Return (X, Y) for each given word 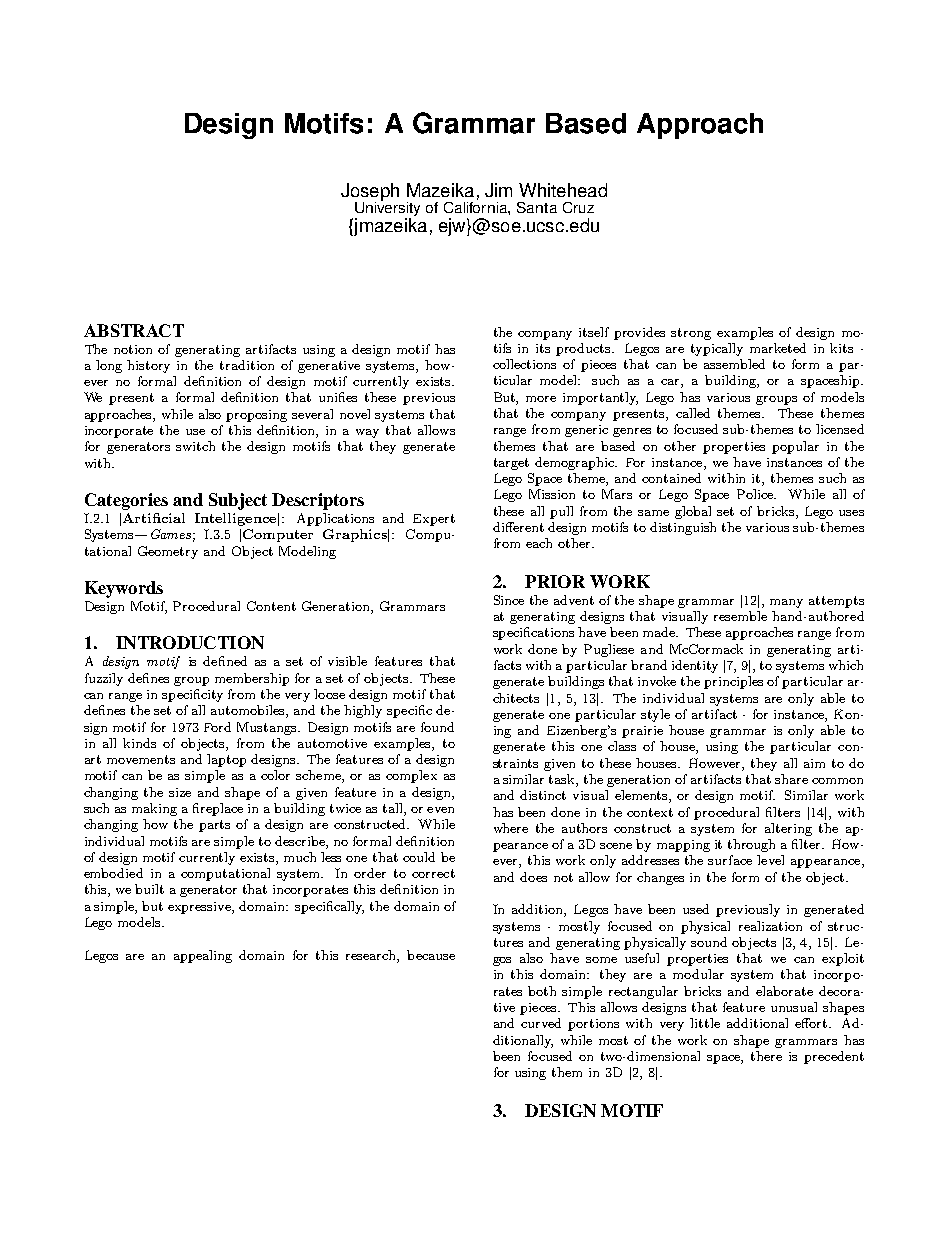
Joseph (370, 193)
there (766, 1056)
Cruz (578, 207)
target (511, 464)
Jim (498, 190)
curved (541, 1023)
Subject (238, 501)
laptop (226, 760)
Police (756, 494)
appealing (203, 956)
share (791, 779)
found (437, 727)
